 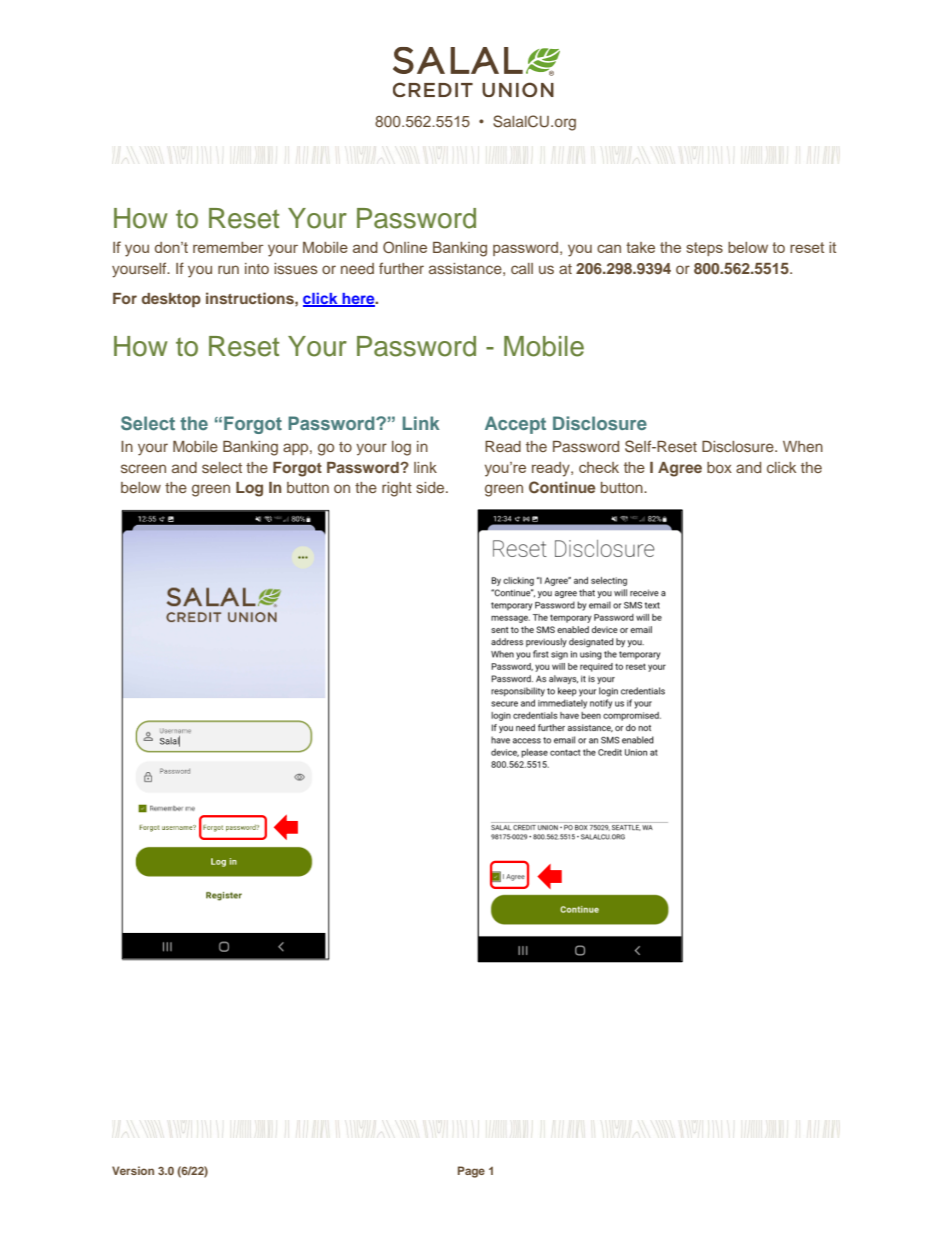 What do you see at coordinates (704, 249) in the screenshot?
I see `steps` at bounding box center [704, 249].
